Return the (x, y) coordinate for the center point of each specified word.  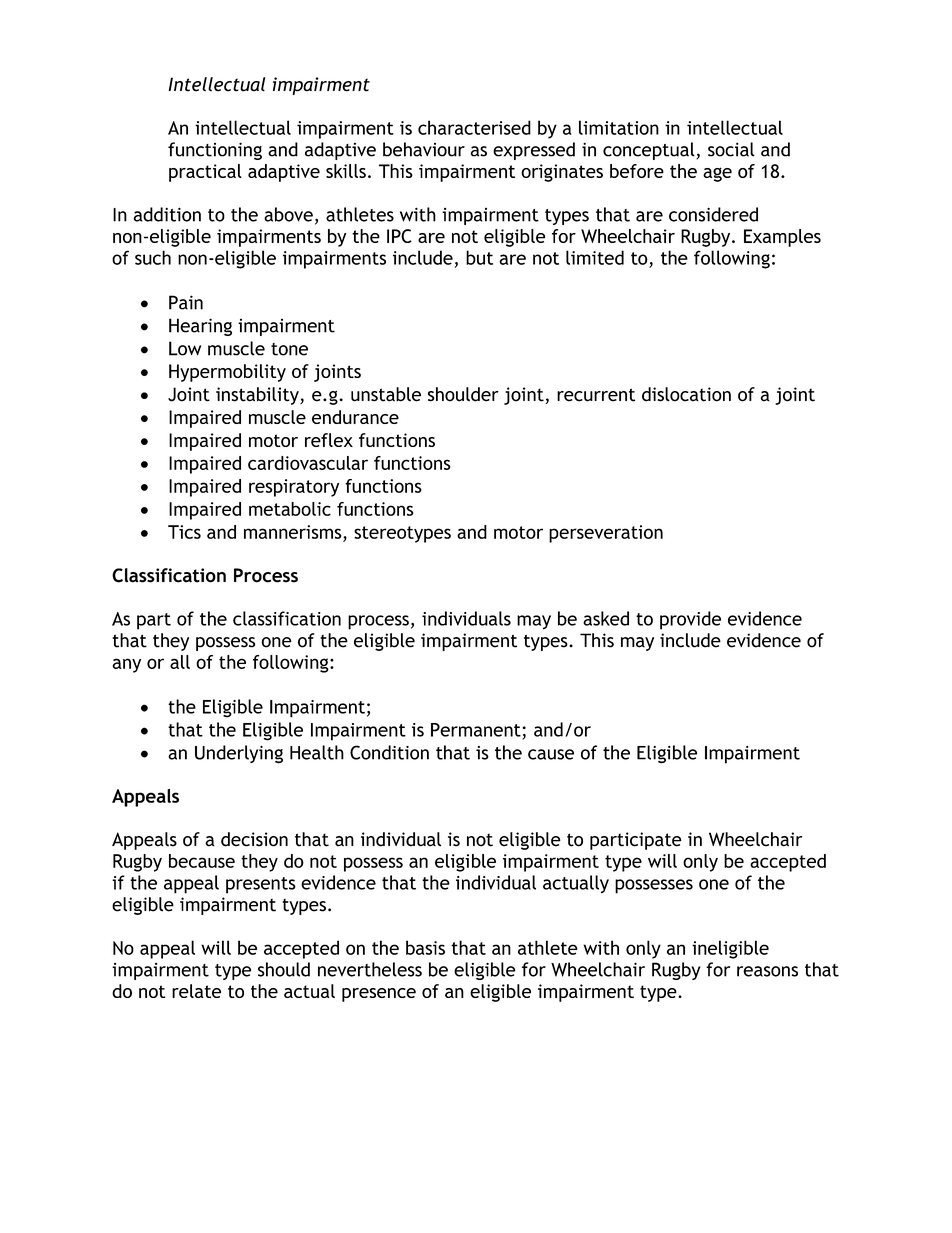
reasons (767, 971)
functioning (215, 151)
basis (425, 947)
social (731, 149)
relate (196, 991)
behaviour (424, 149)
